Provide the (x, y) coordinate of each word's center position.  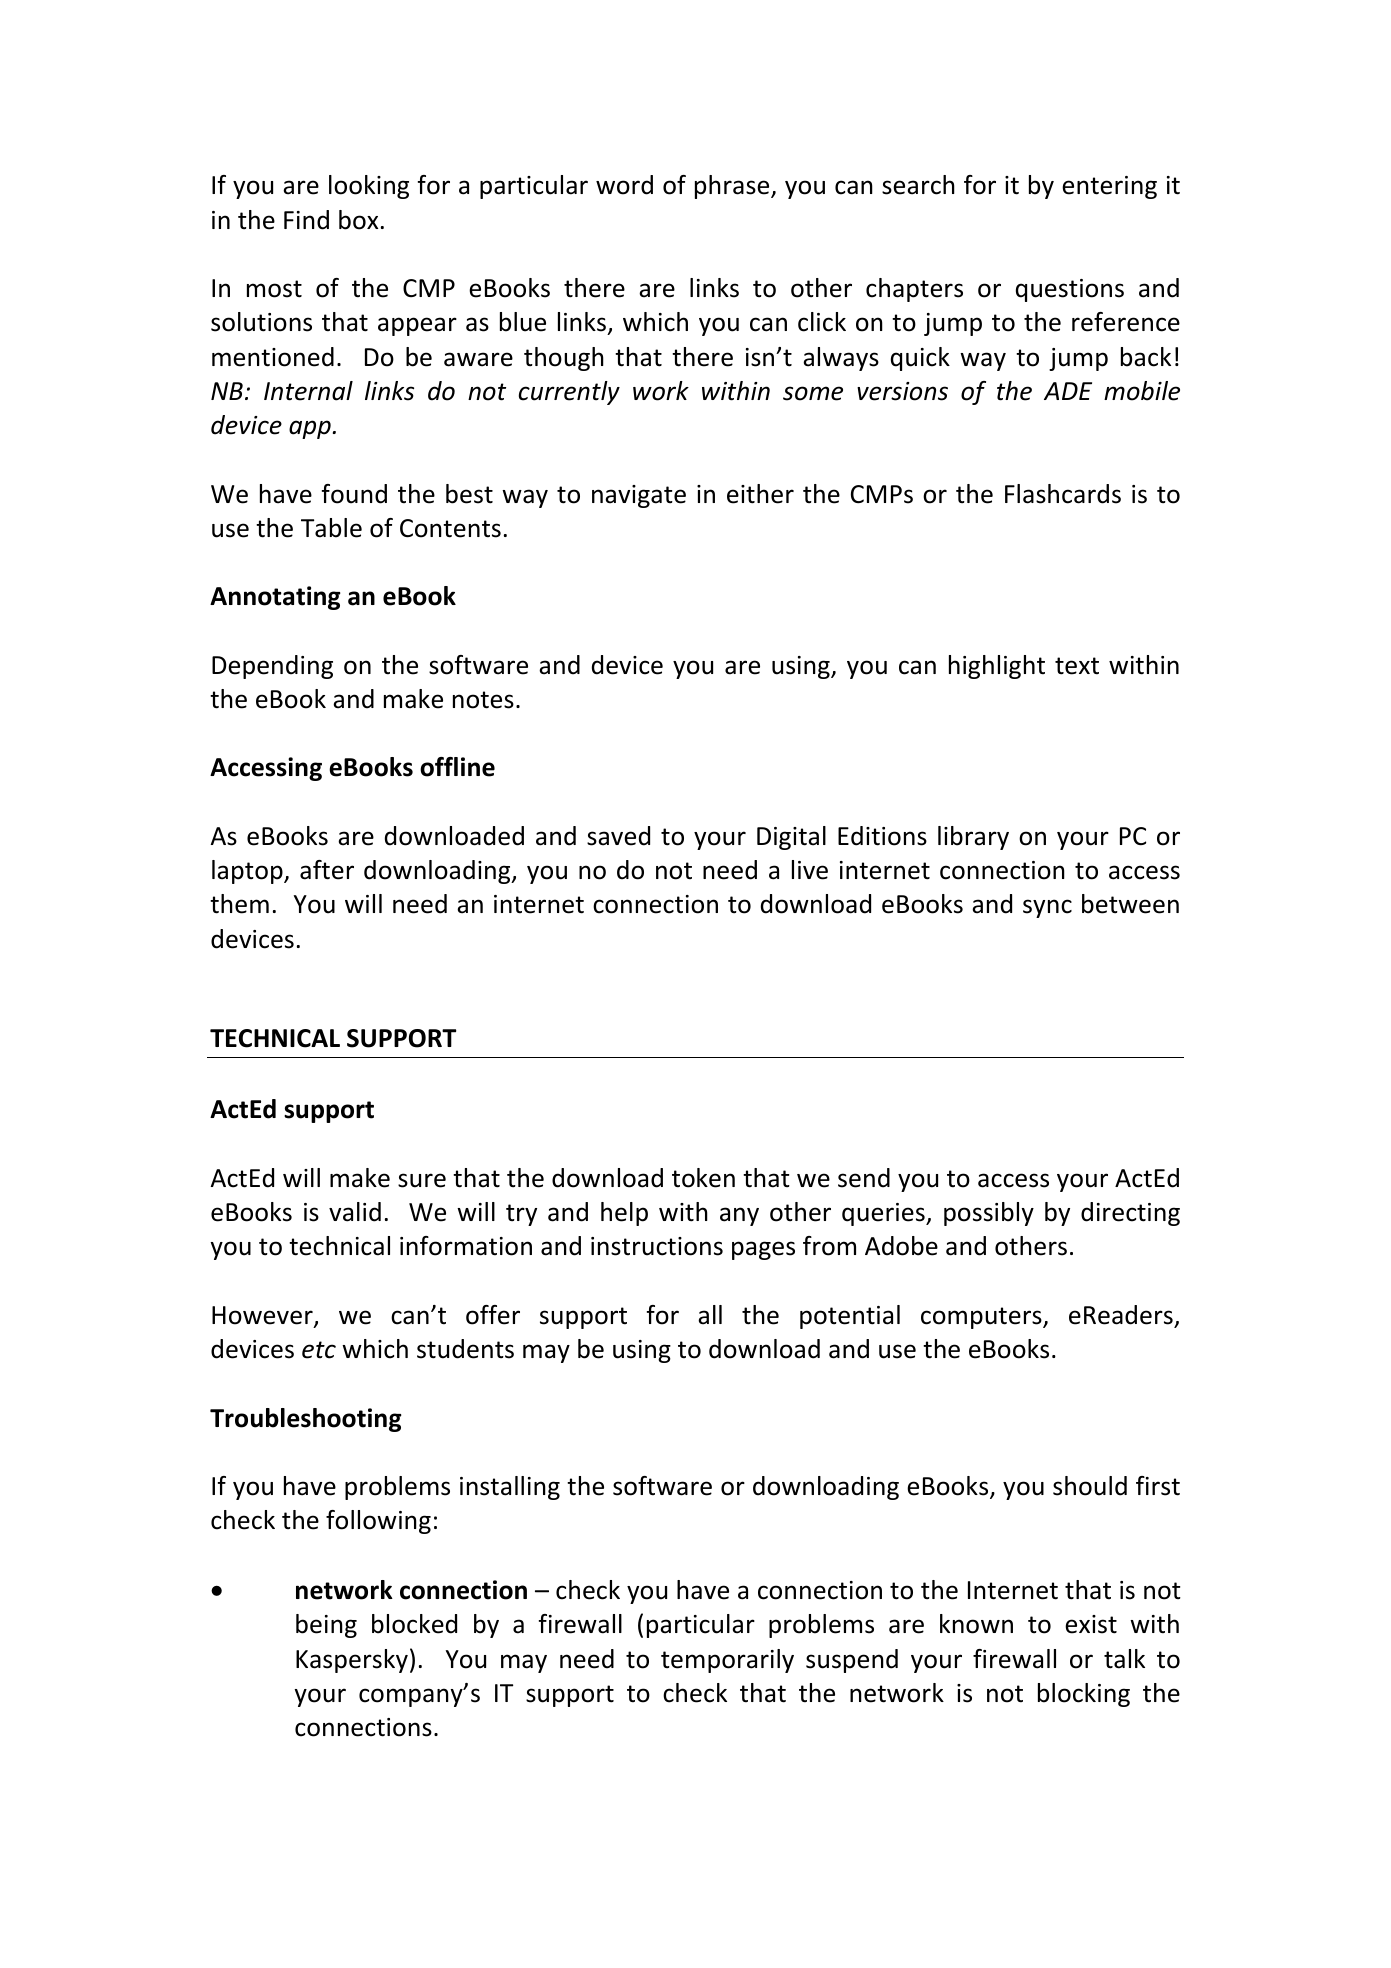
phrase (733, 187)
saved (618, 836)
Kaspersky (352, 1661)
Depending (272, 667)
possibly (989, 1214)
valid (355, 1212)
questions (1070, 290)
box (358, 220)
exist (1091, 1624)
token (703, 1178)
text (1077, 666)
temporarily (727, 1661)
